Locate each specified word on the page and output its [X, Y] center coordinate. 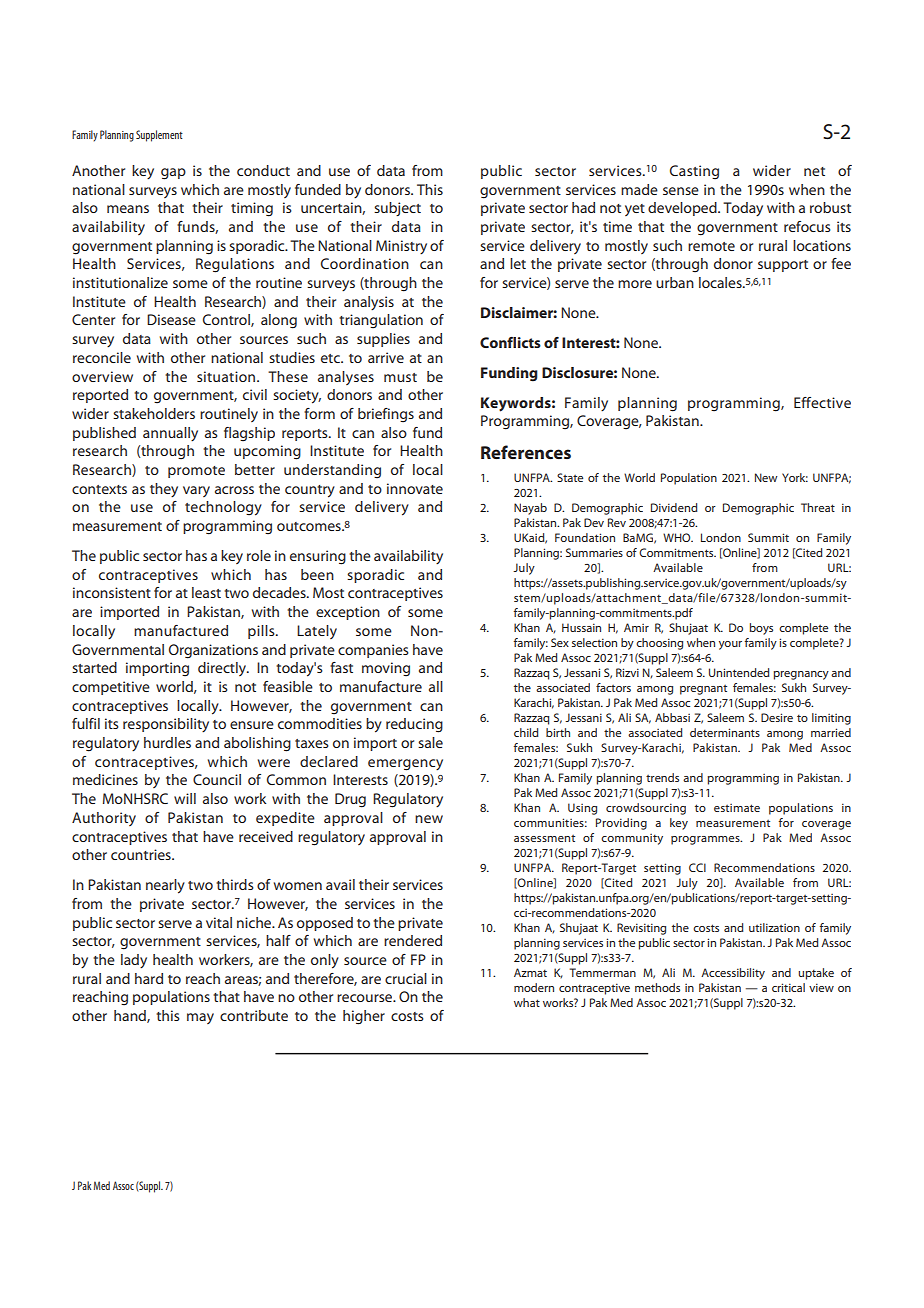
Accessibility [733, 974]
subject [397, 209]
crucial [406, 978]
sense [681, 191]
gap [173, 174]
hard [149, 978]
